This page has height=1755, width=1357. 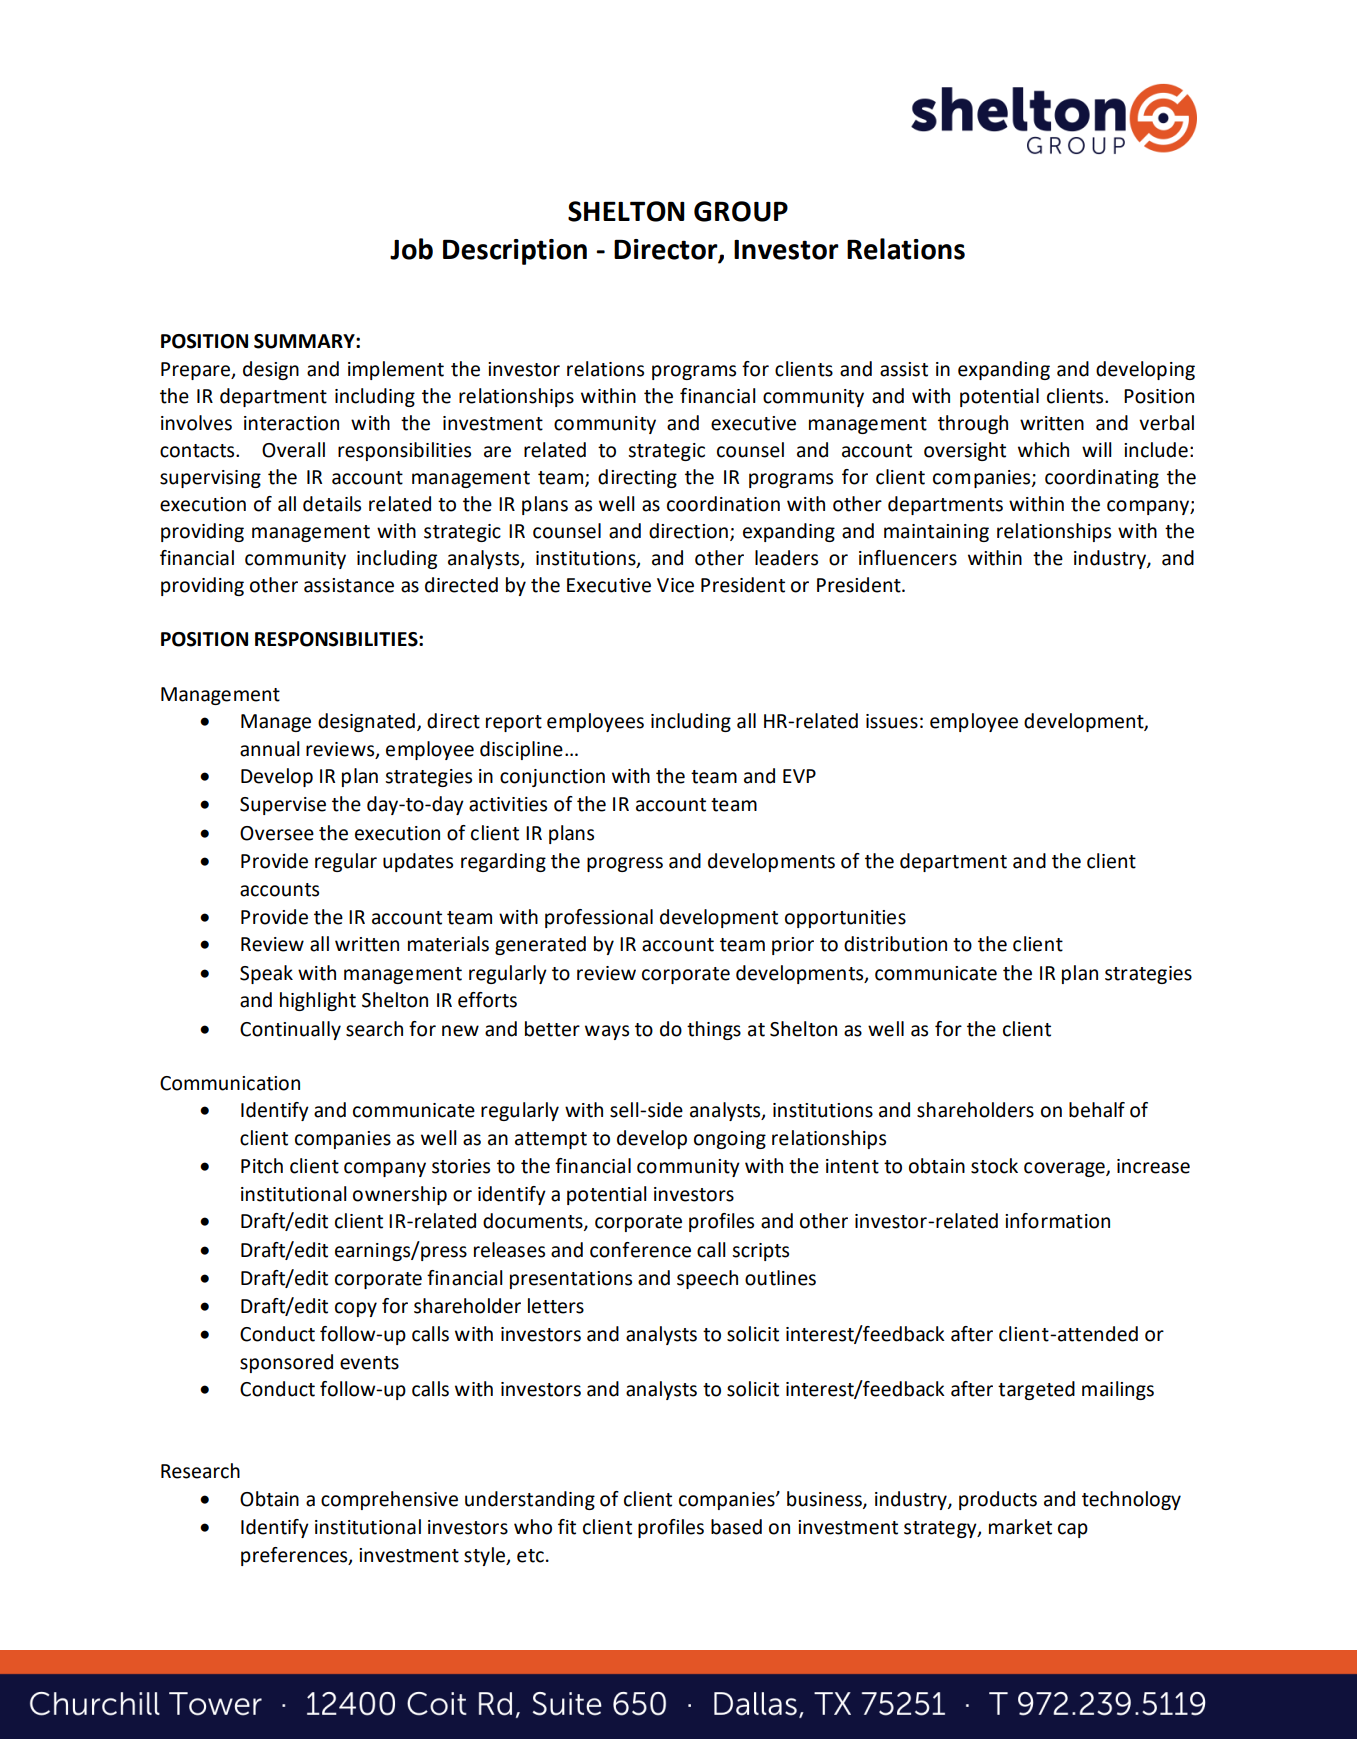 I want to click on issues, so click(x=892, y=721).
